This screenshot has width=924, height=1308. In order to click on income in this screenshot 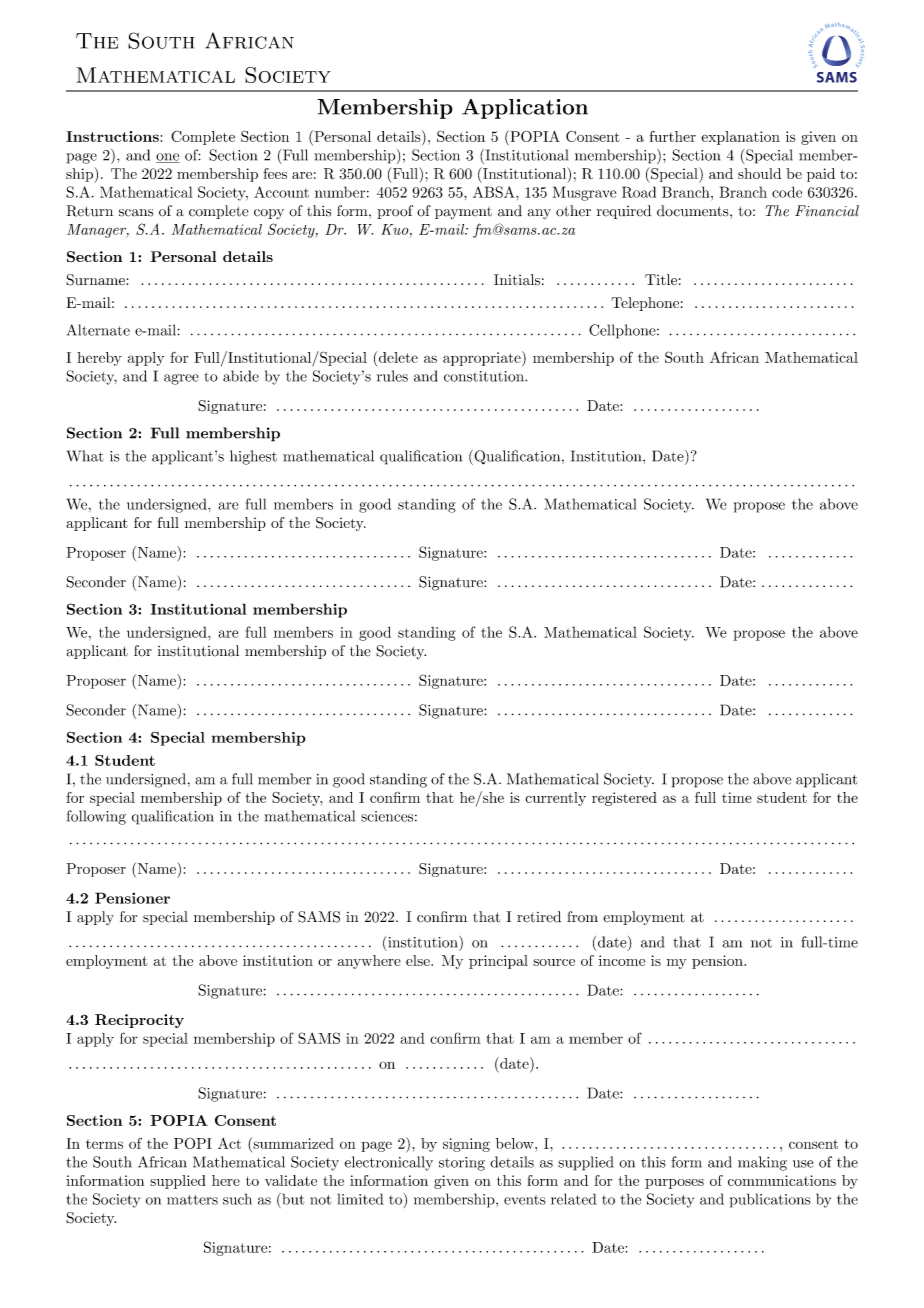, I will do `click(622, 960)`.
